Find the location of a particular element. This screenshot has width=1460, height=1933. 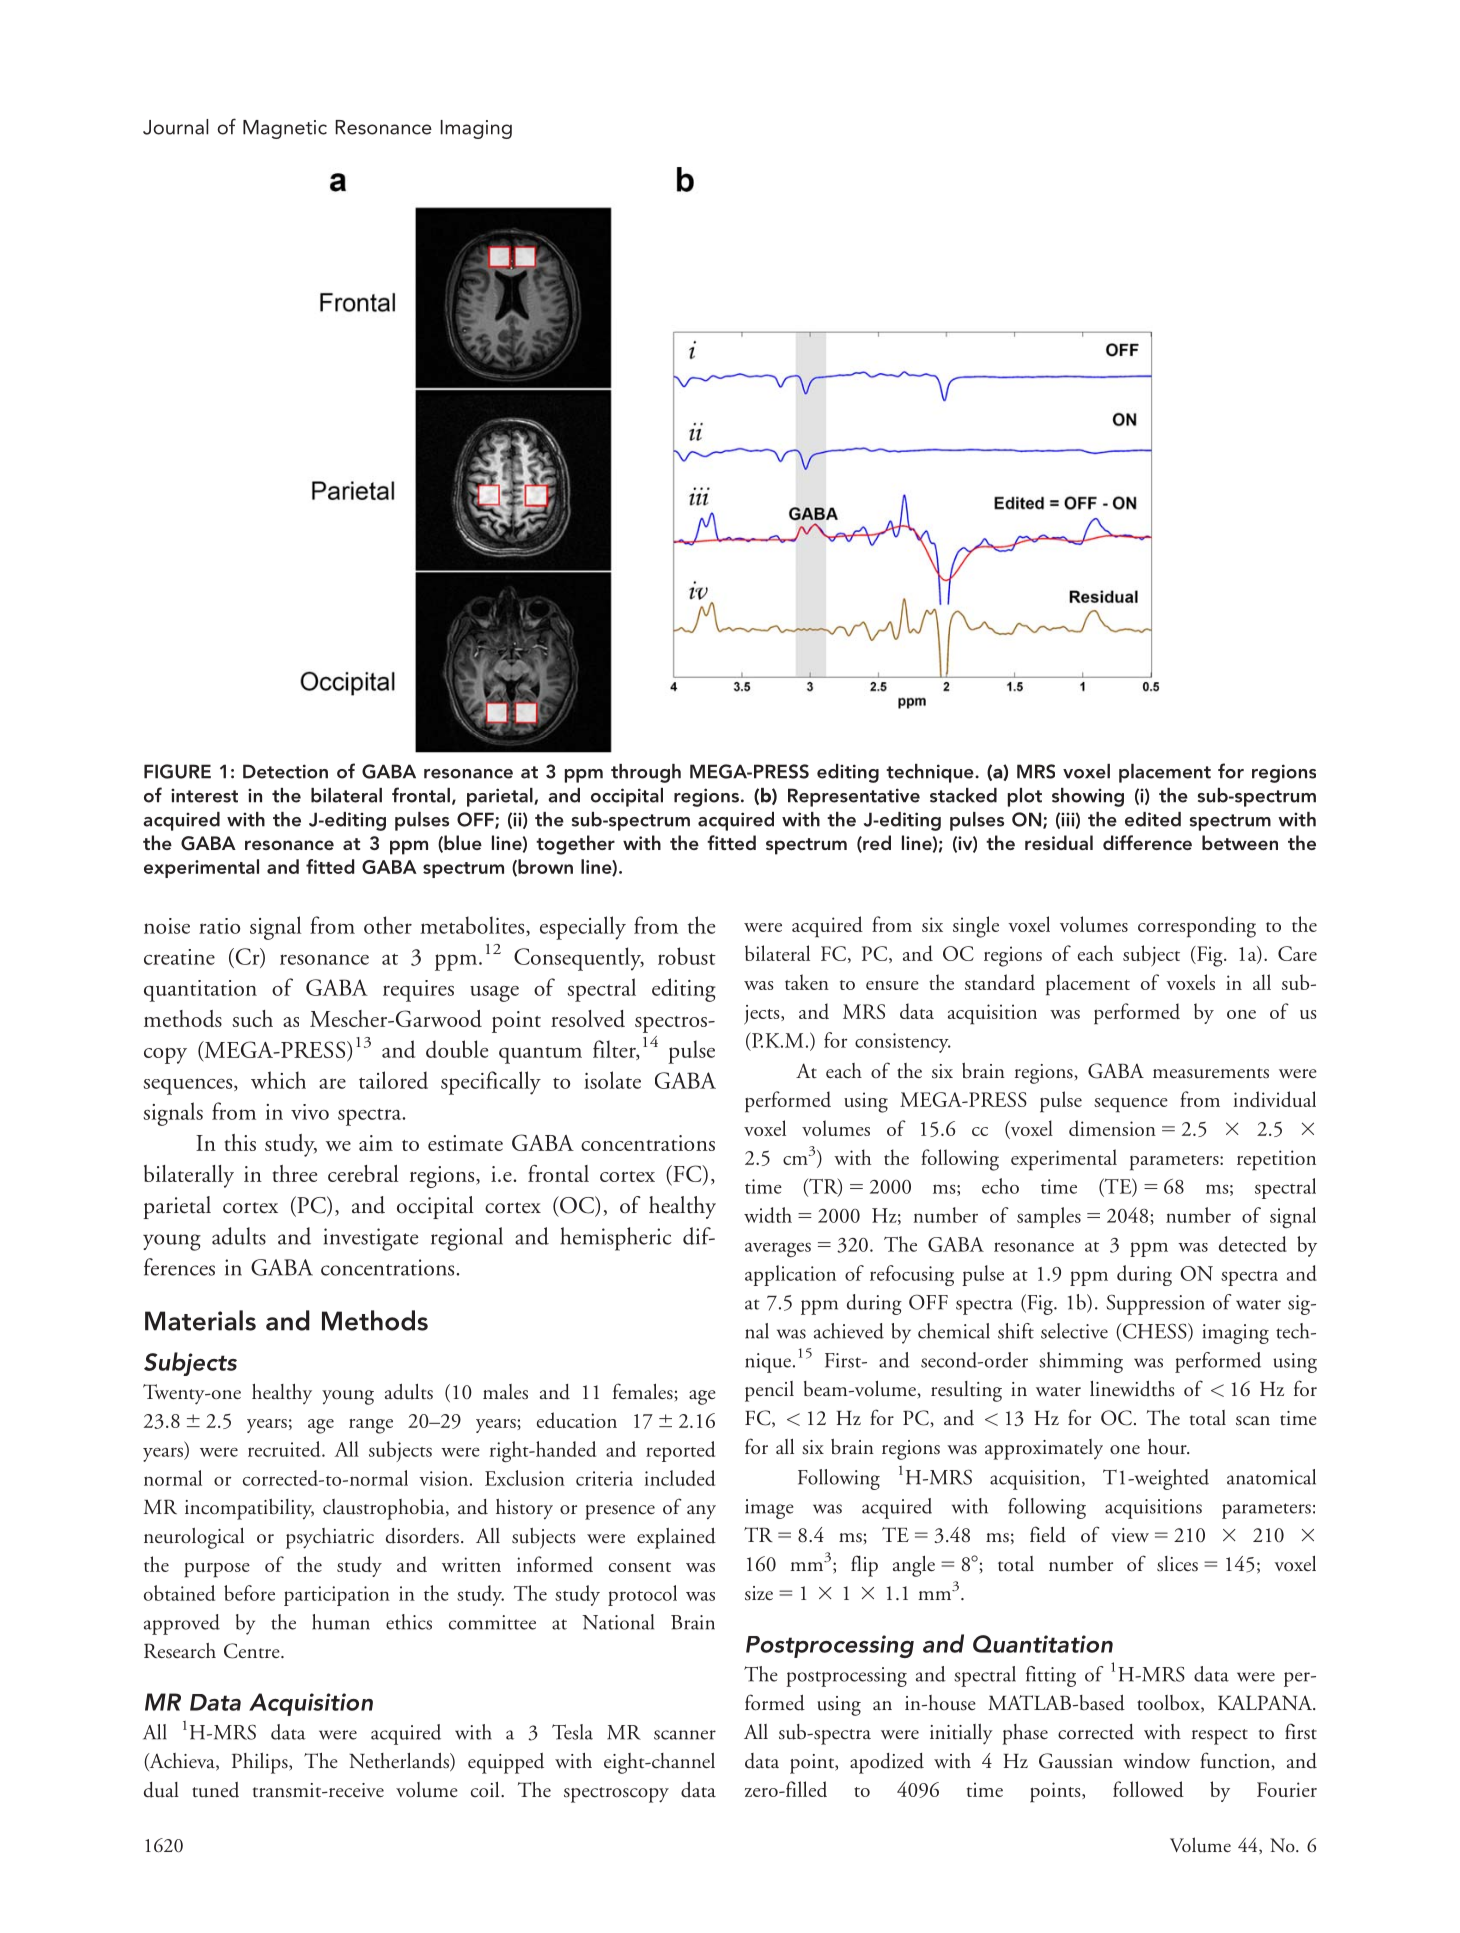

corresponding is located at coordinates (1197, 927).
